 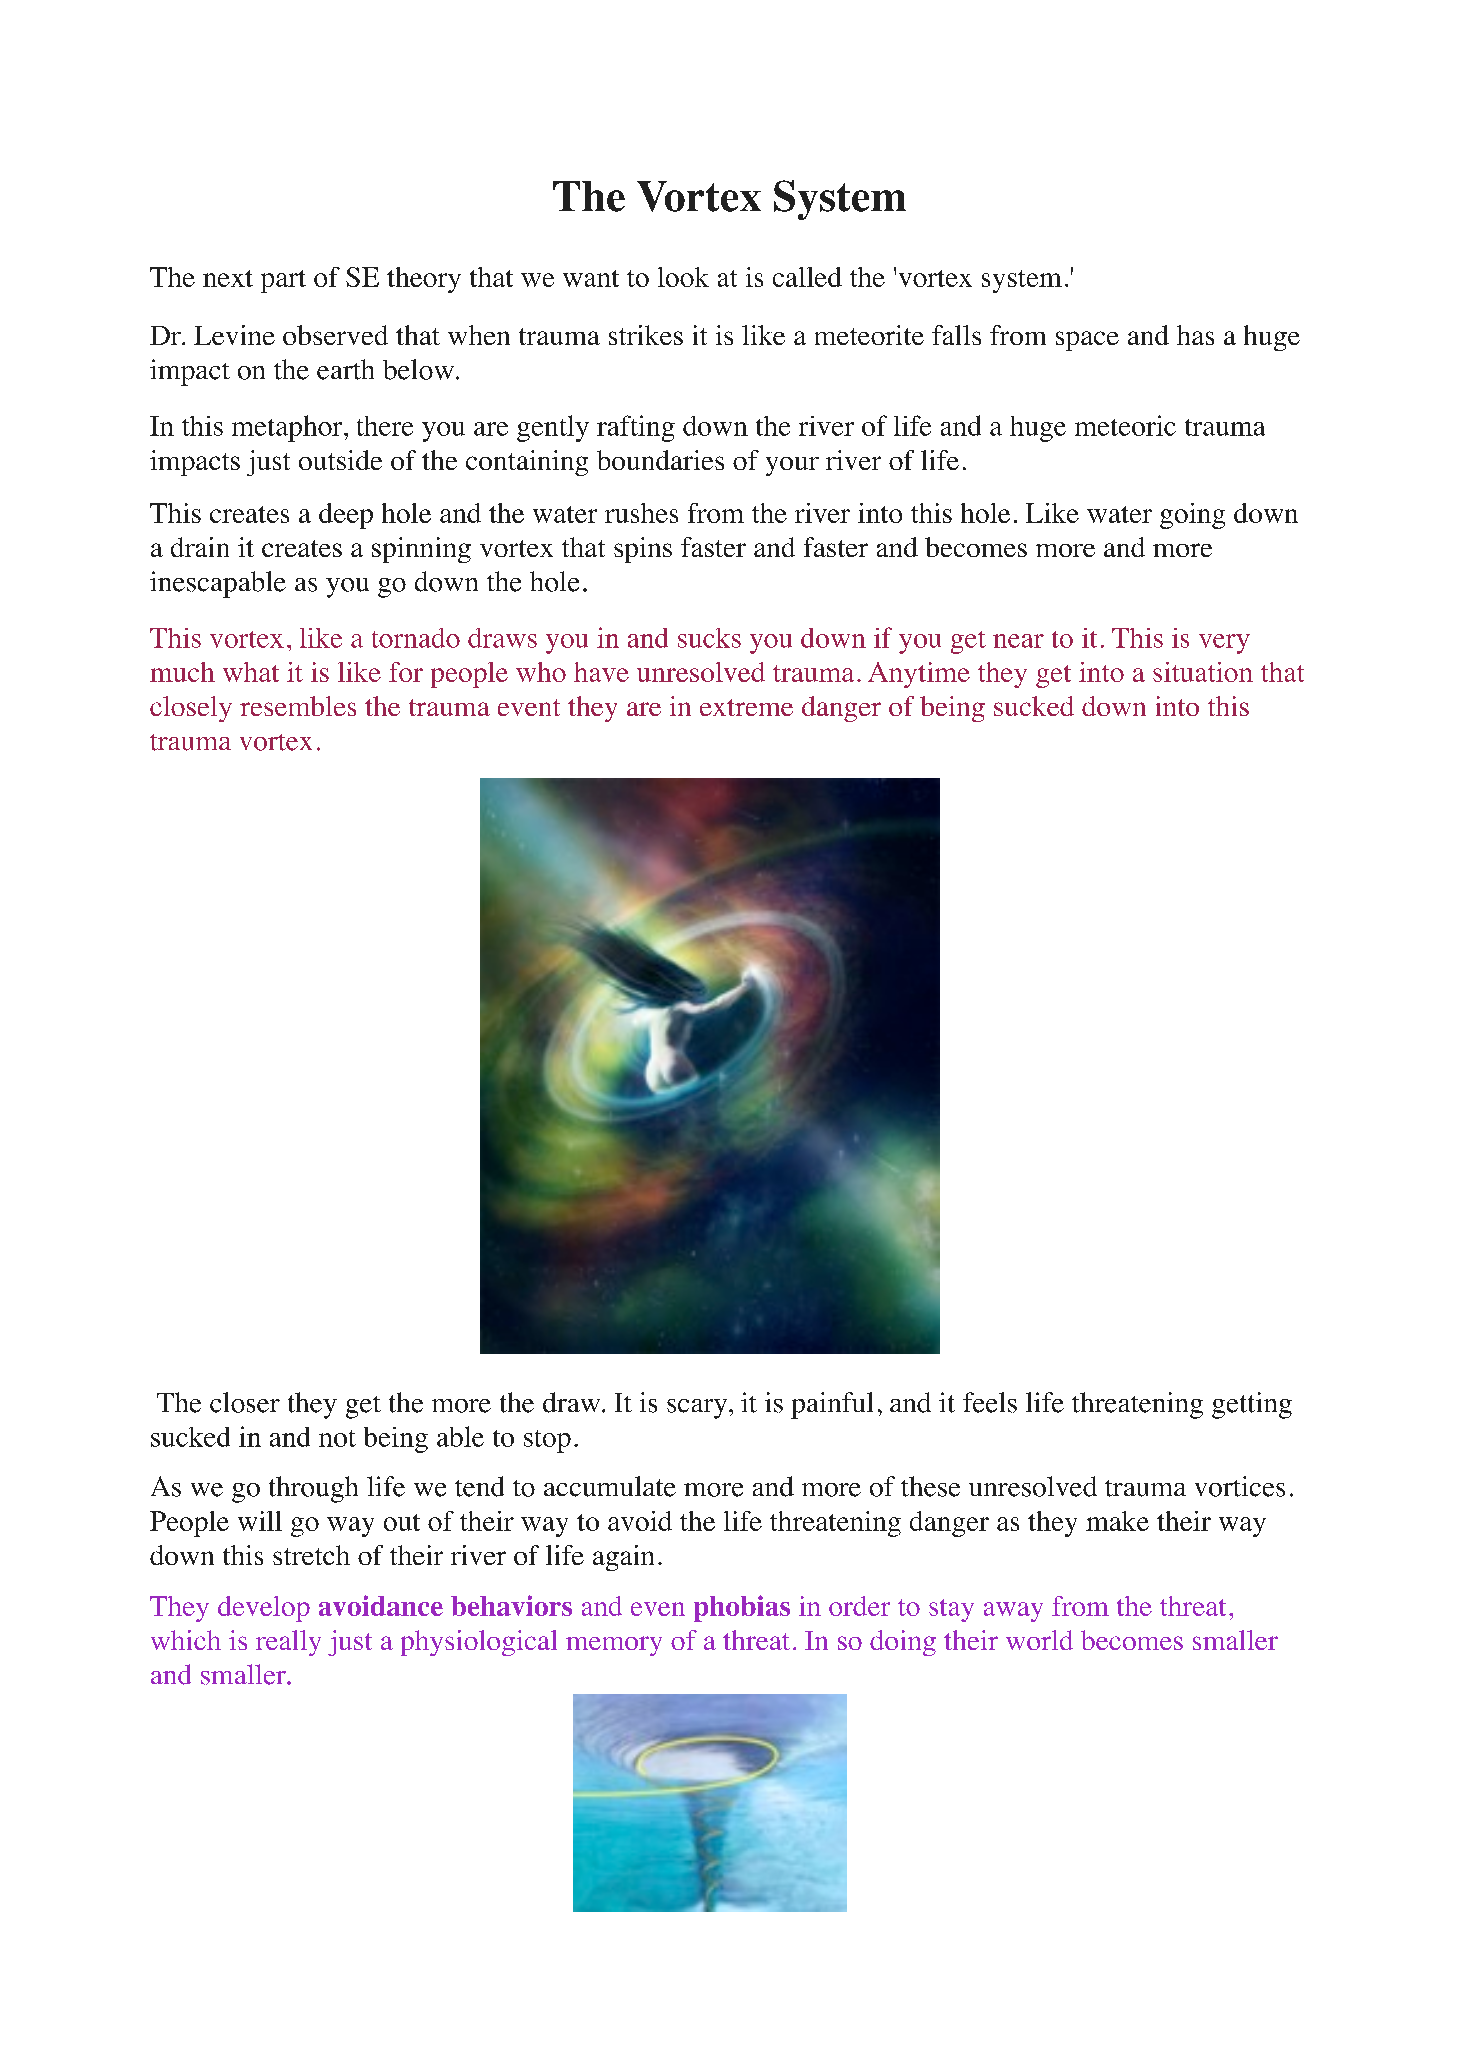 What do you see at coordinates (264, 1609) in the page?
I see `develop` at bounding box center [264, 1609].
